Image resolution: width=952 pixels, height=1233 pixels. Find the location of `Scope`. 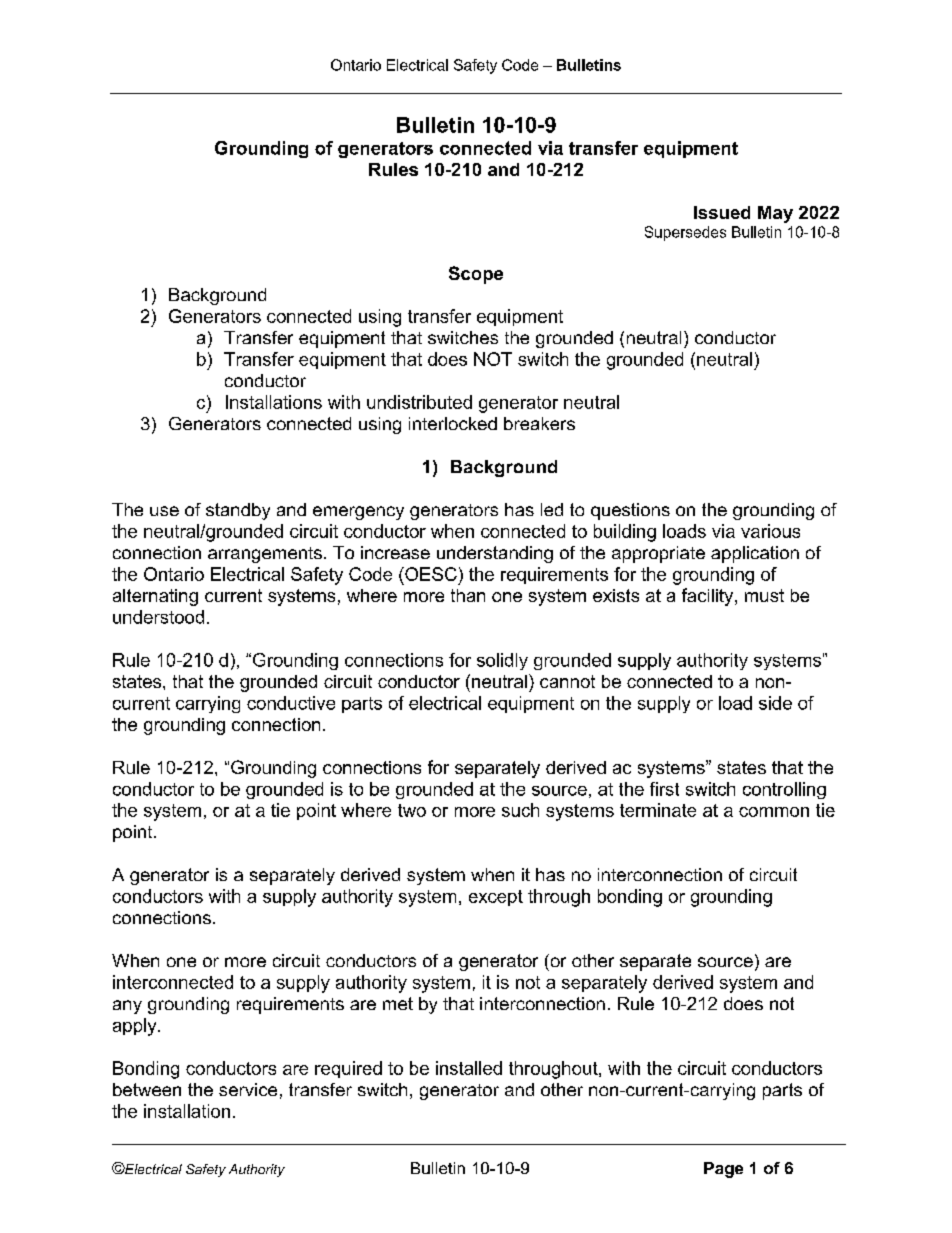

Scope is located at coordinates (476, 275).
